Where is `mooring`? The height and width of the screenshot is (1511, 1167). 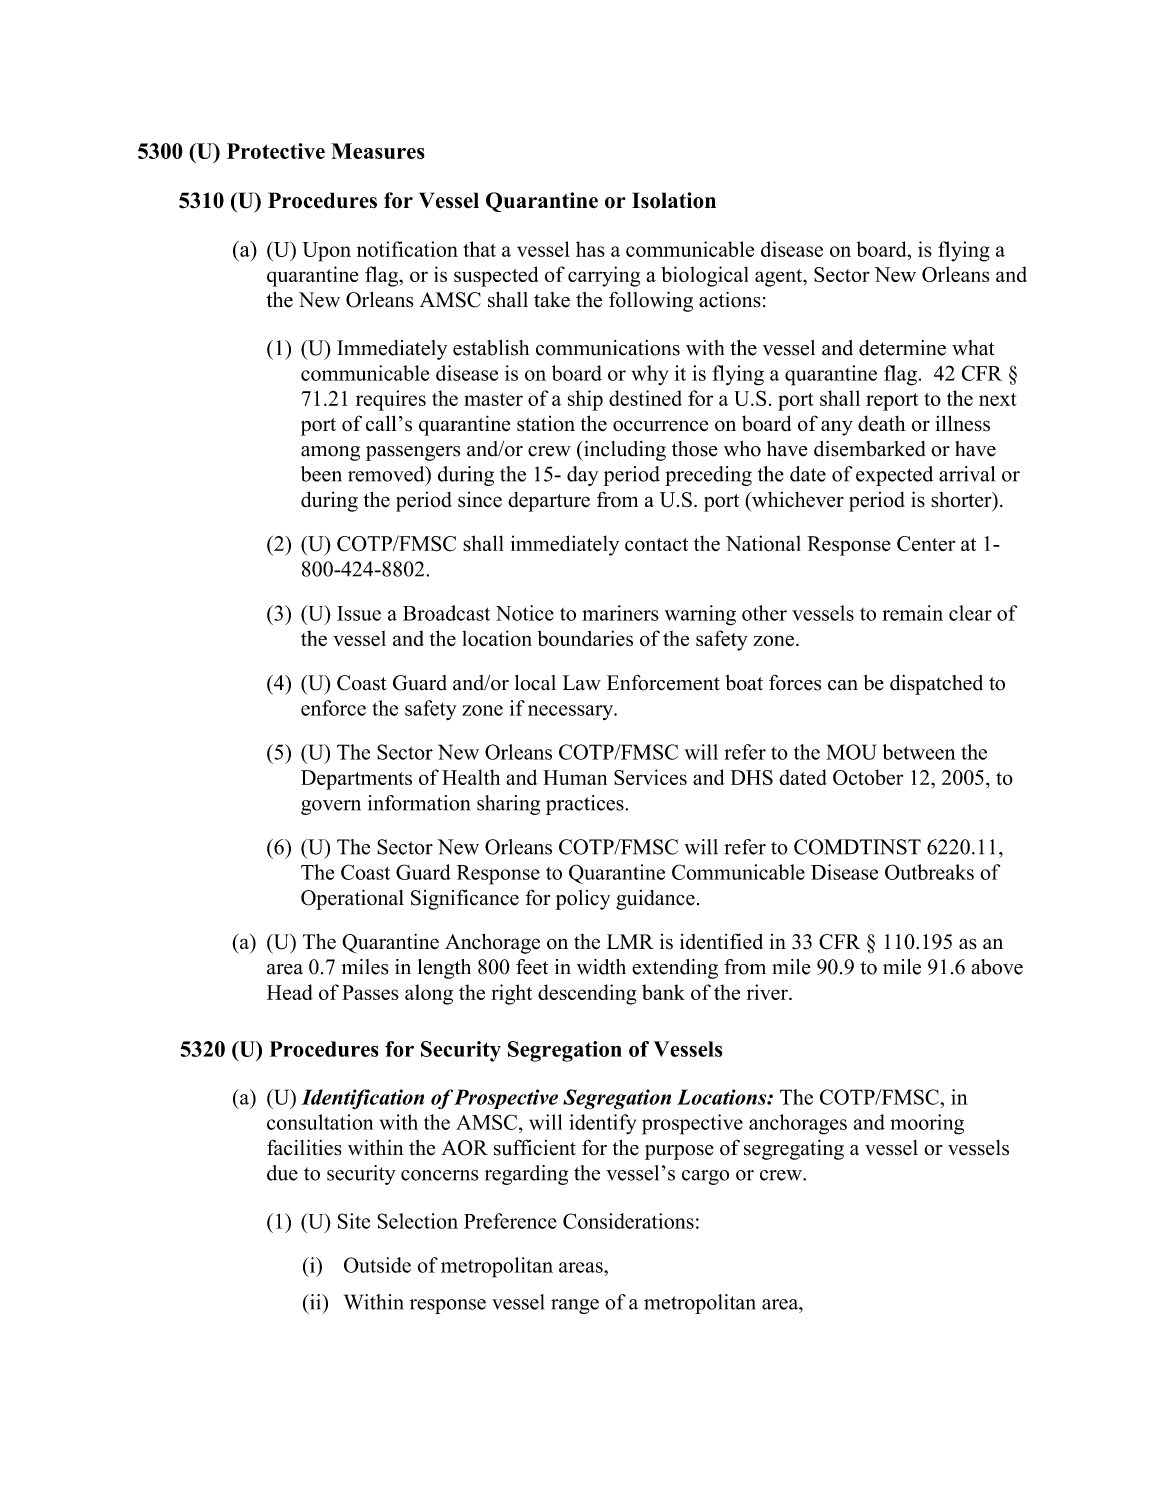 mooring is located at coordinates (927, 1124).
